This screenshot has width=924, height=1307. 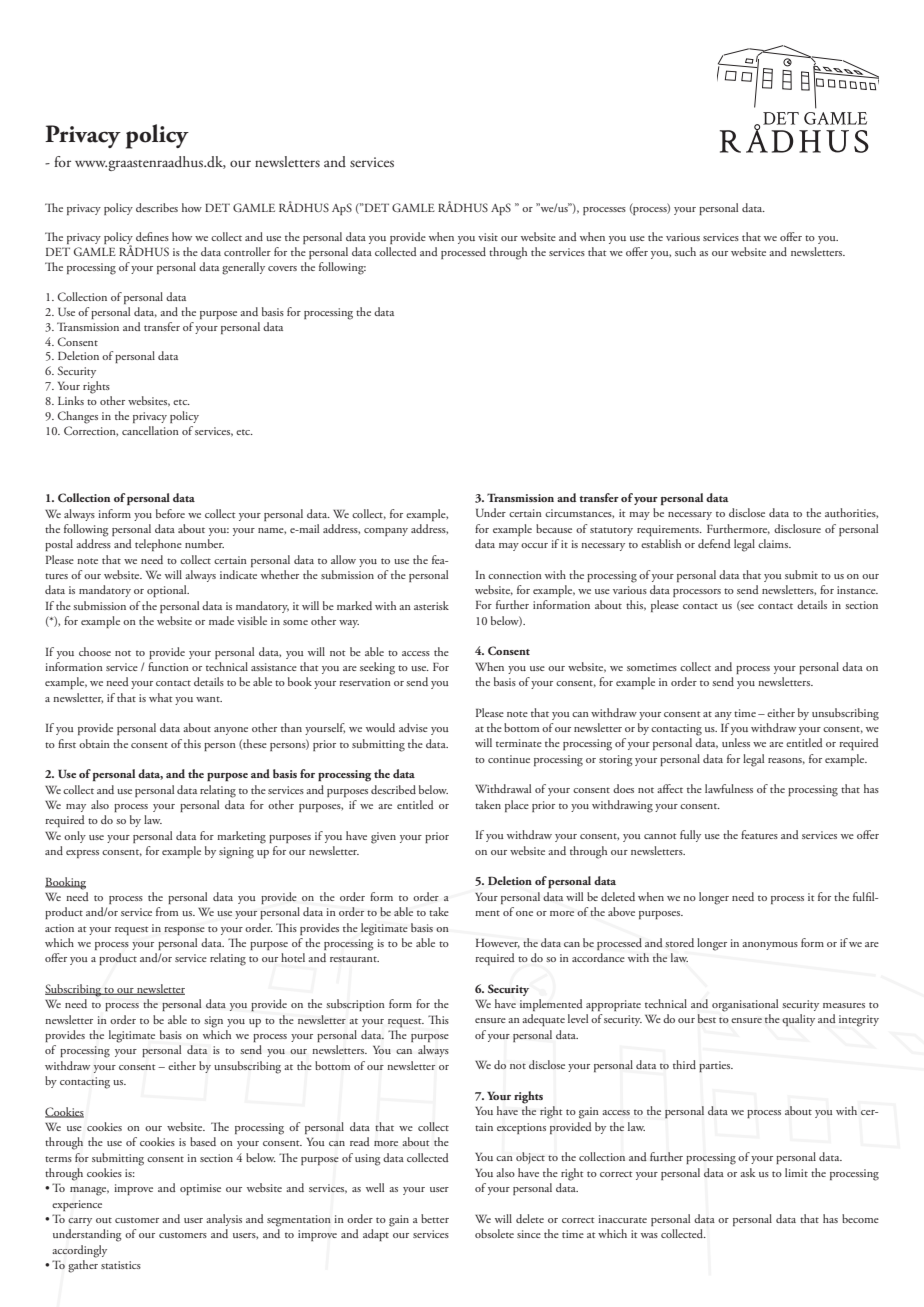 I want to click on asterisk, so click(x=431, y=605).
